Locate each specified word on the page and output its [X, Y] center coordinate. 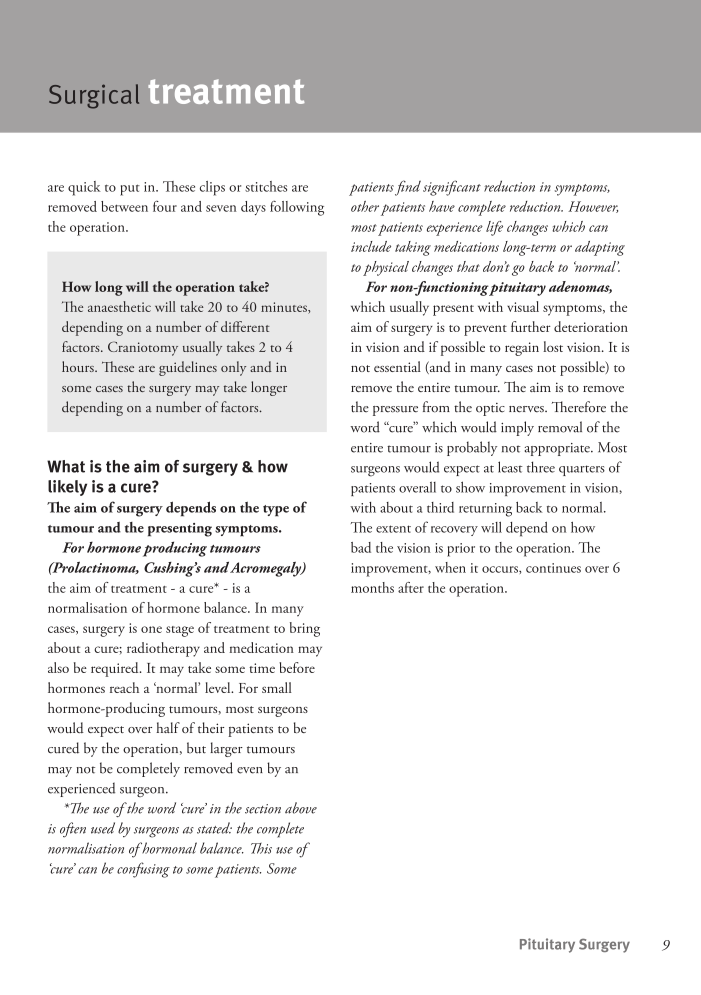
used [103, 828]
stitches [266, 186]
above [301, 808]
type [276, 511]
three [541, 467]
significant [452, 188]
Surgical [94, 96]
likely [67, 488]
